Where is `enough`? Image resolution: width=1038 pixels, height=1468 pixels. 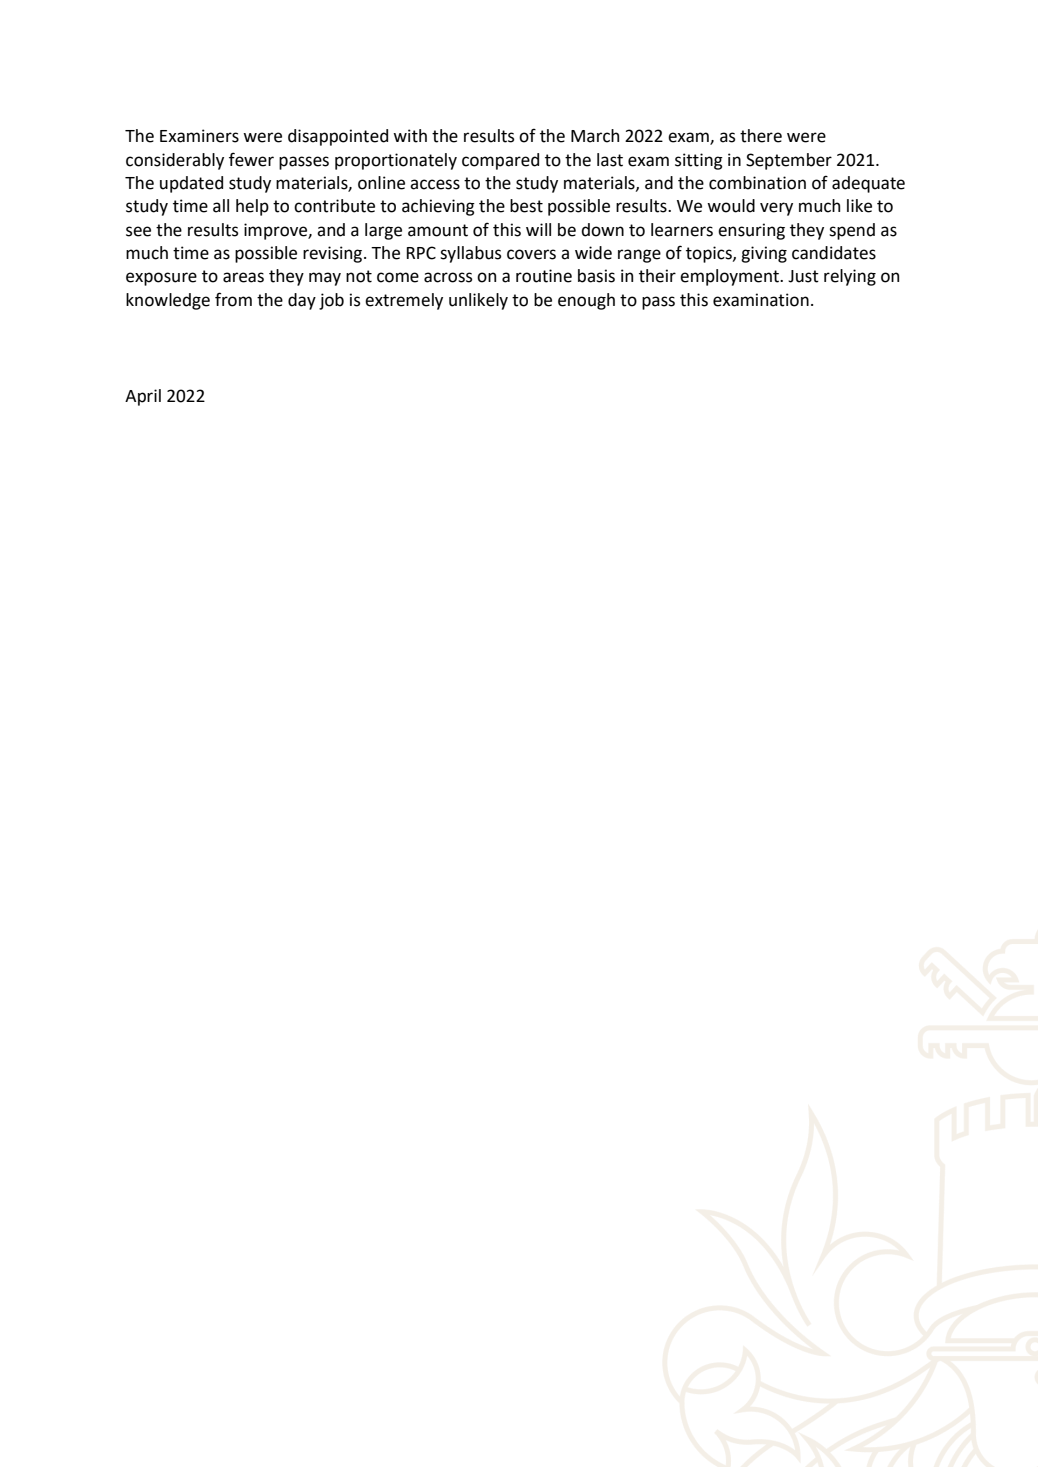 enough is located at coordinates (586, 301).
